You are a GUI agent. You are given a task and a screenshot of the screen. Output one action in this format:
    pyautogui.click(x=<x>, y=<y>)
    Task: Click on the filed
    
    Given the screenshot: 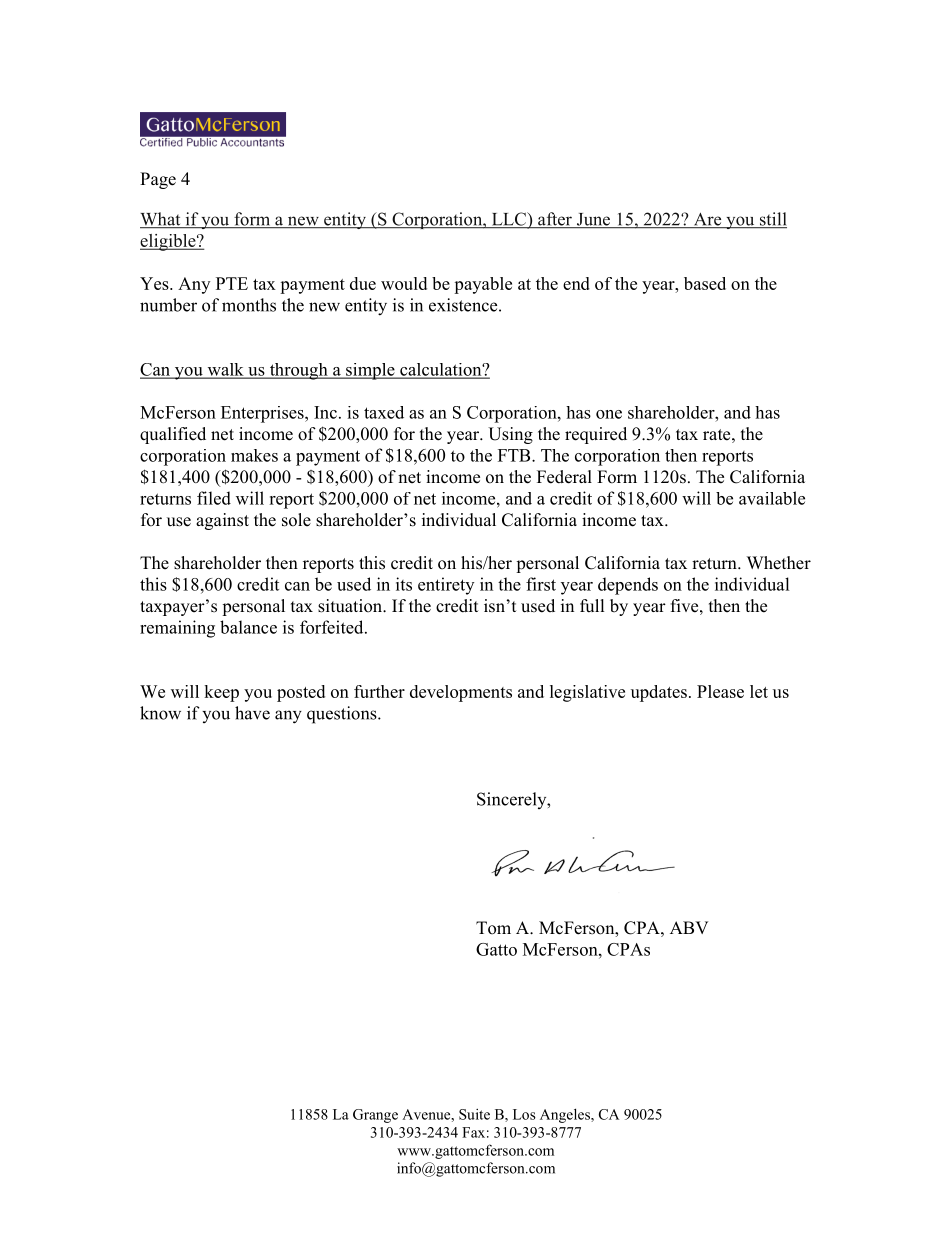 What is the action you would take?
    pyautogui.click(x=214, y=498)
